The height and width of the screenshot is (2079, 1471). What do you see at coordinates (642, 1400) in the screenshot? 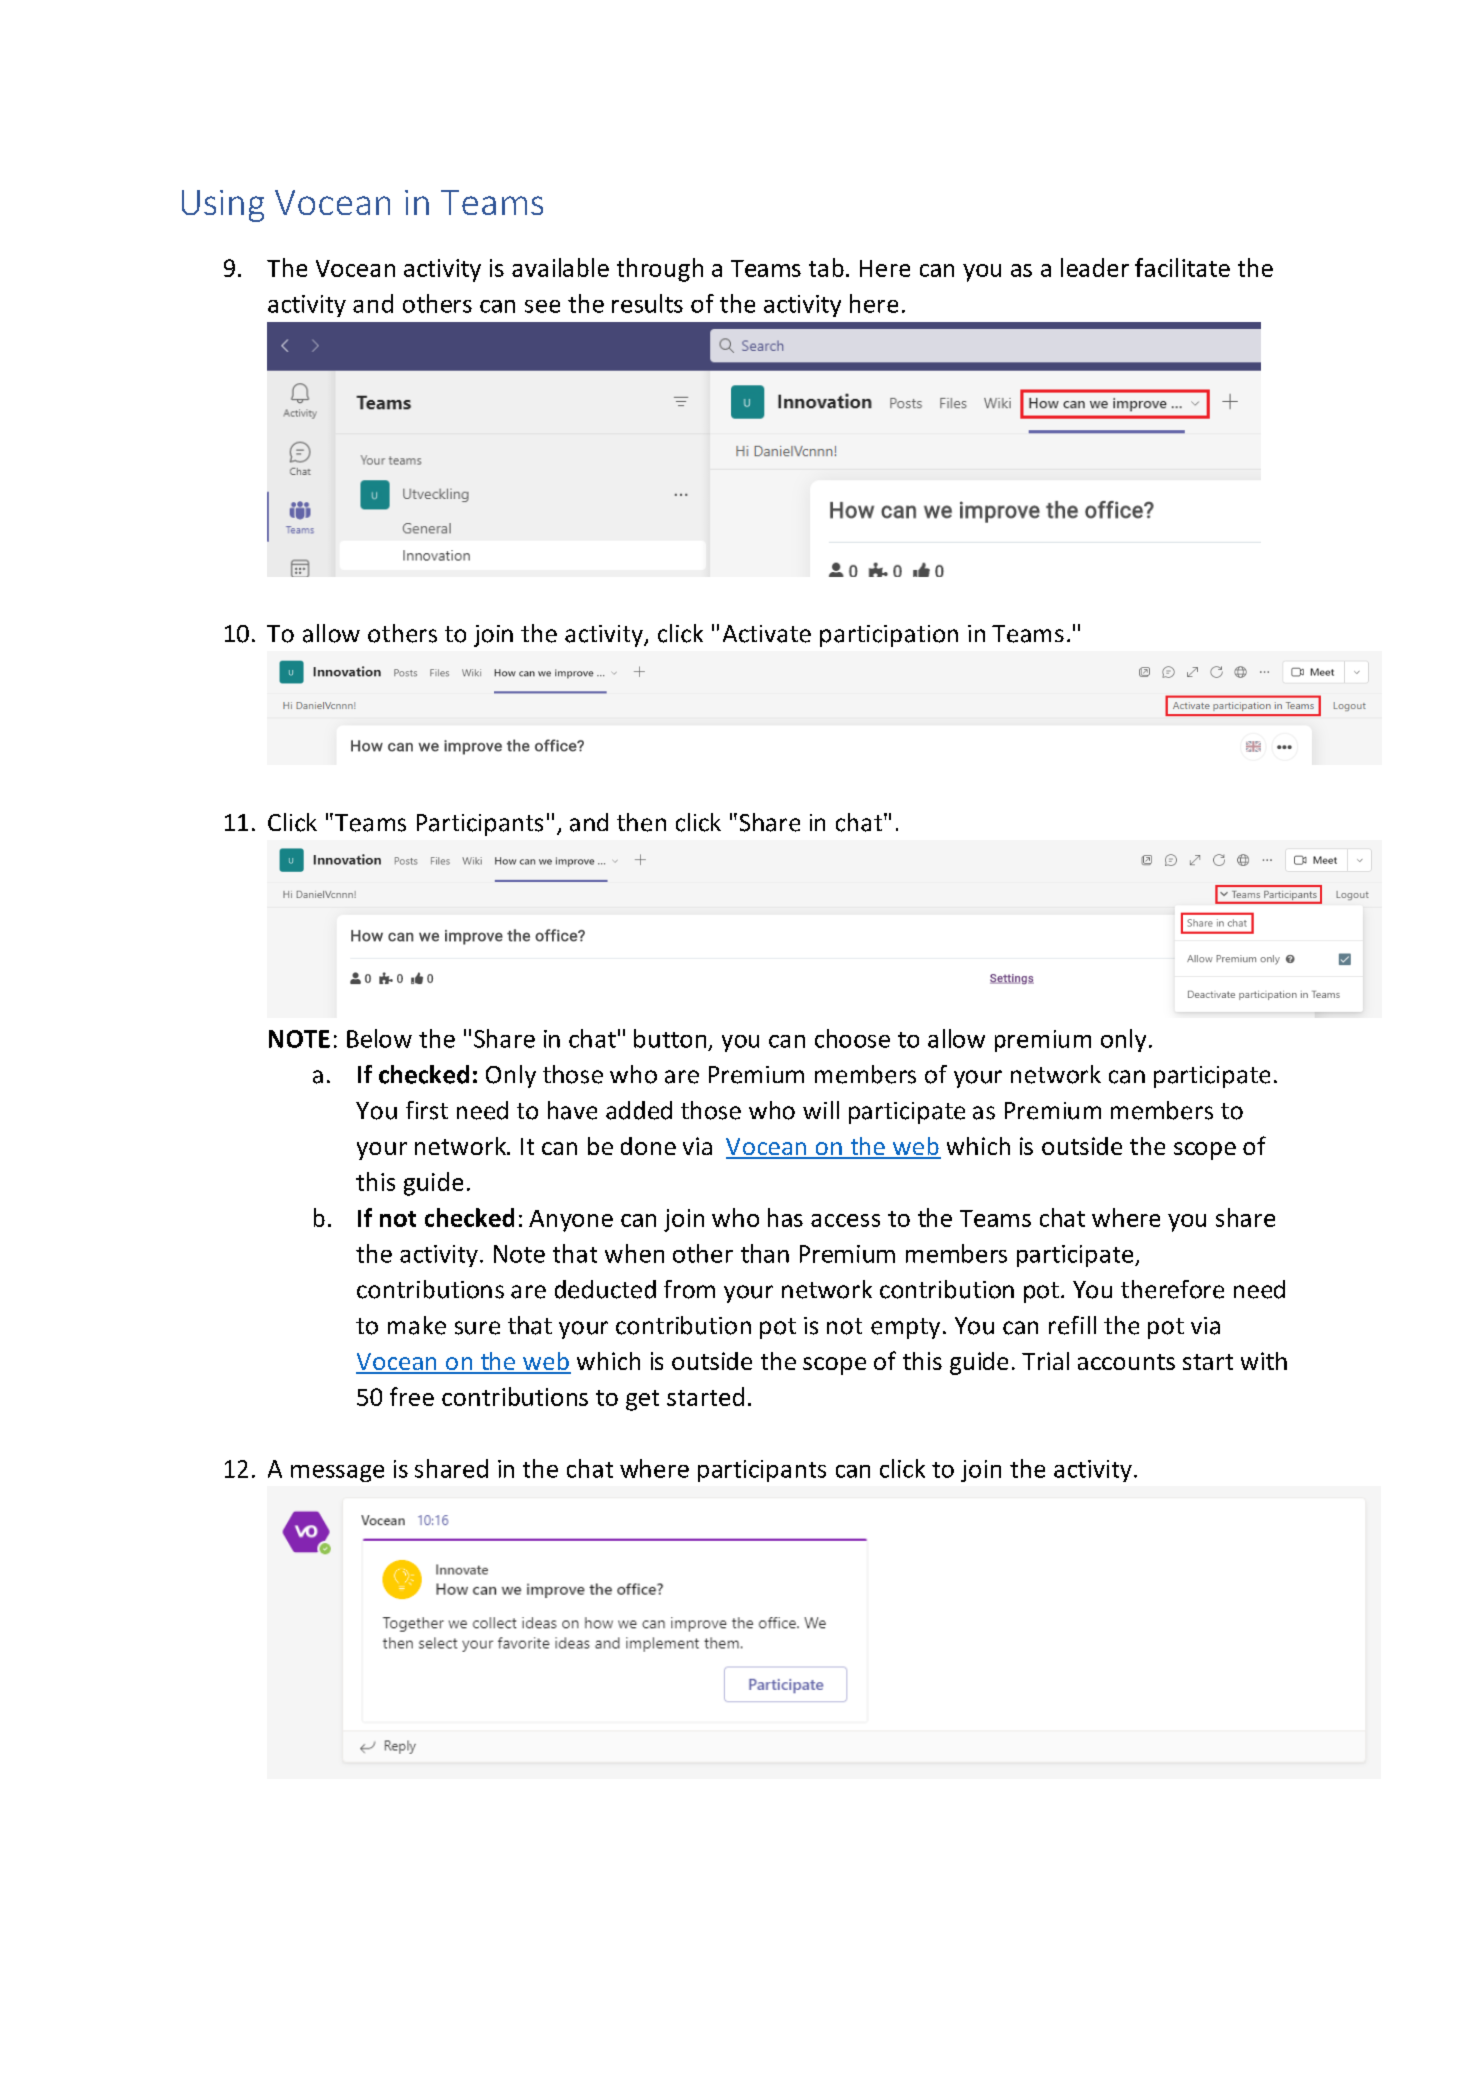
I see `get` at bounding box center [642, 1400].
